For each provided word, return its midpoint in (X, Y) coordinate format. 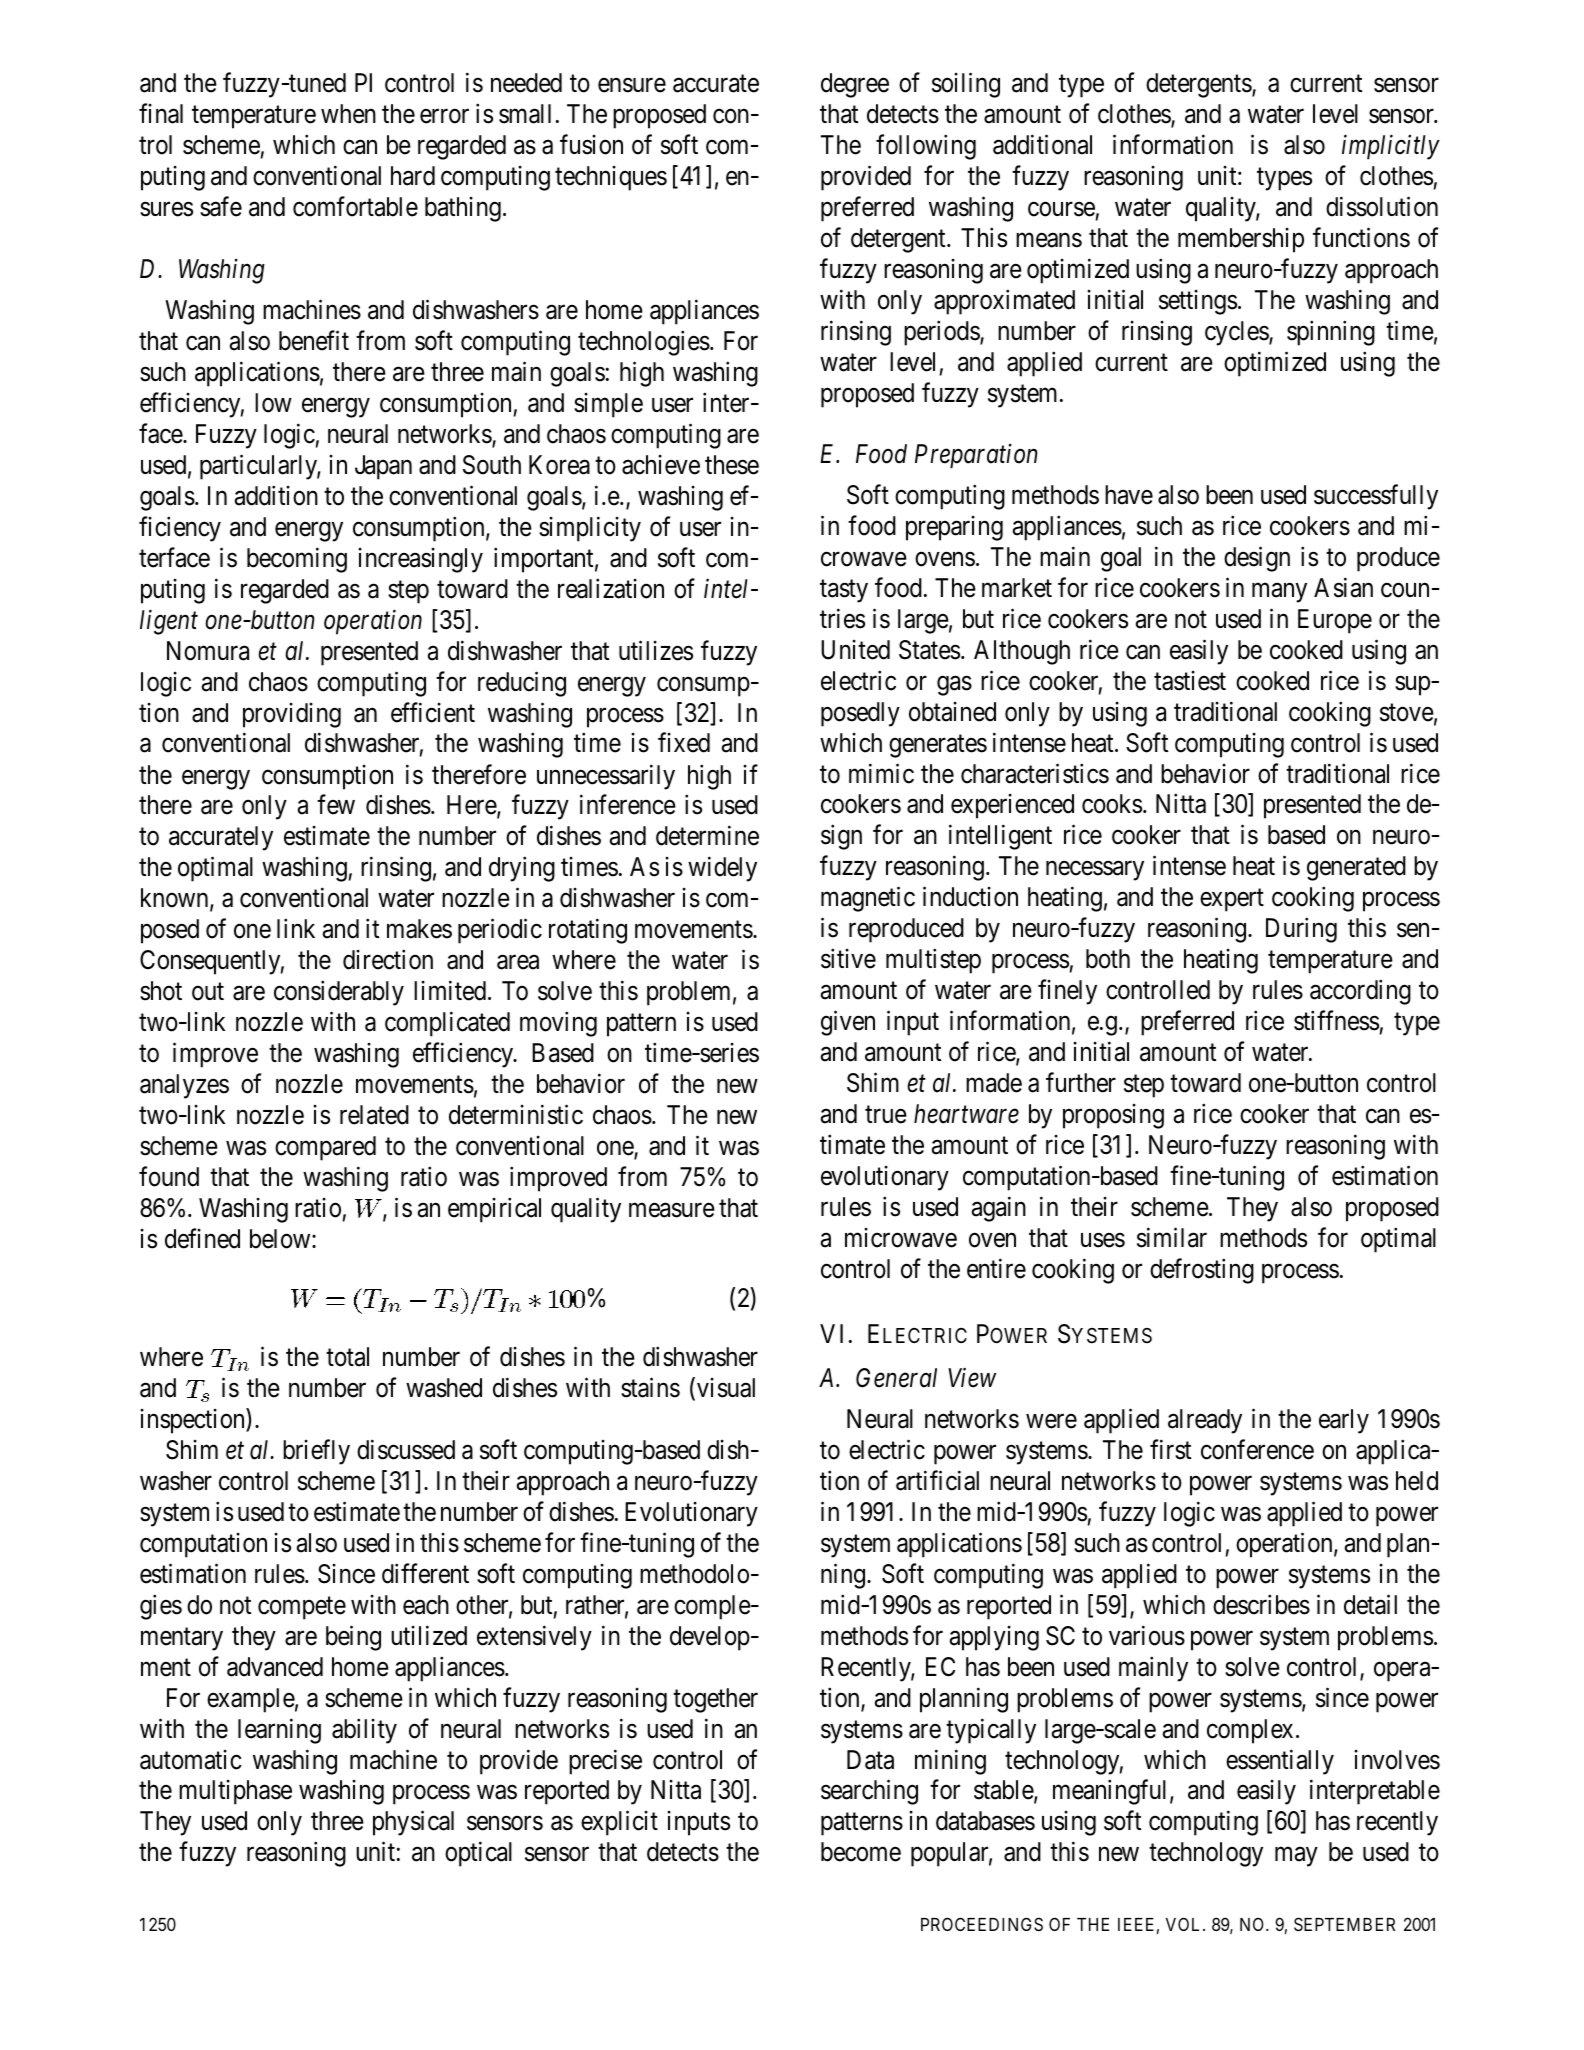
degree (855, 85)
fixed (684, 743)
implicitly (1391, 147)
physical (413, 1823)
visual (726, 1388)
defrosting (1202, 1271)
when (348, 114)
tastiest (1190, 681)
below (281, 1239)
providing (292, 715)
